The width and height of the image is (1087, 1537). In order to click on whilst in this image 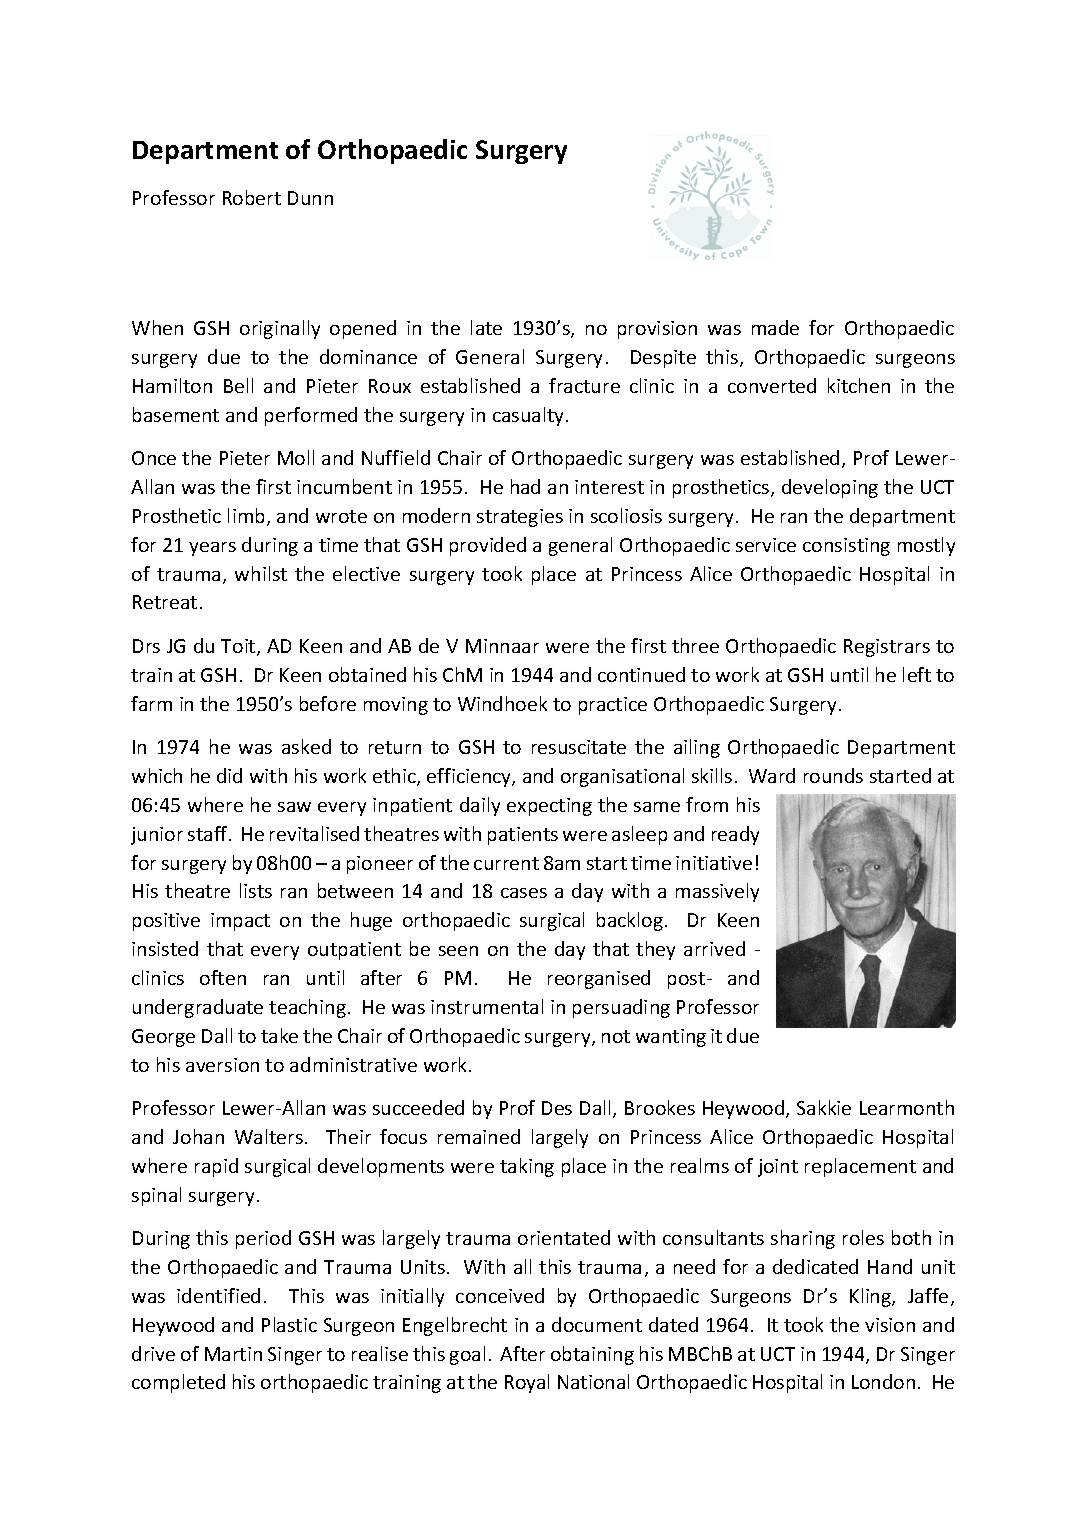, I will do `click(261, 573)`.
